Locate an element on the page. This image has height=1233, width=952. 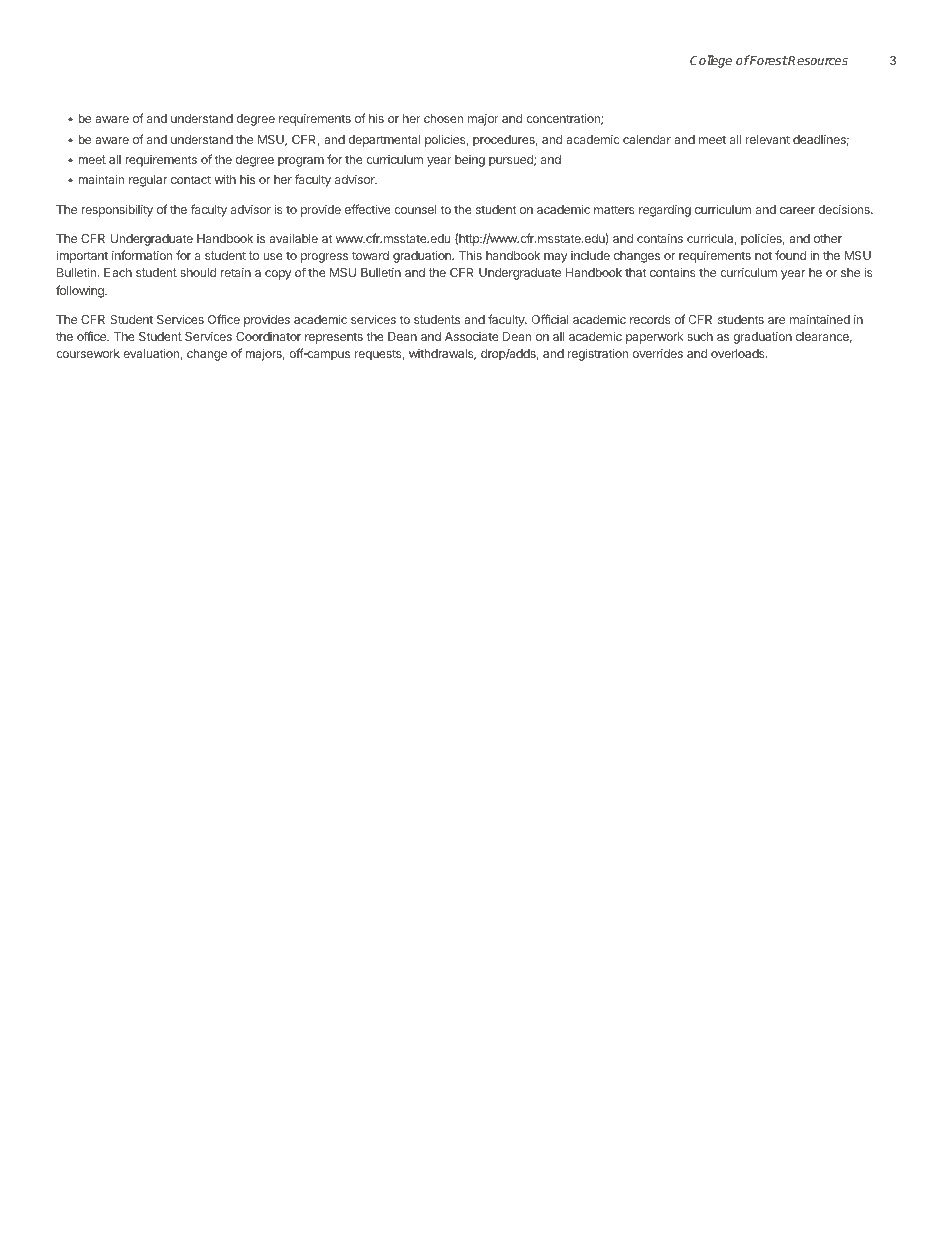
College is located at coordinates (711, 61).
